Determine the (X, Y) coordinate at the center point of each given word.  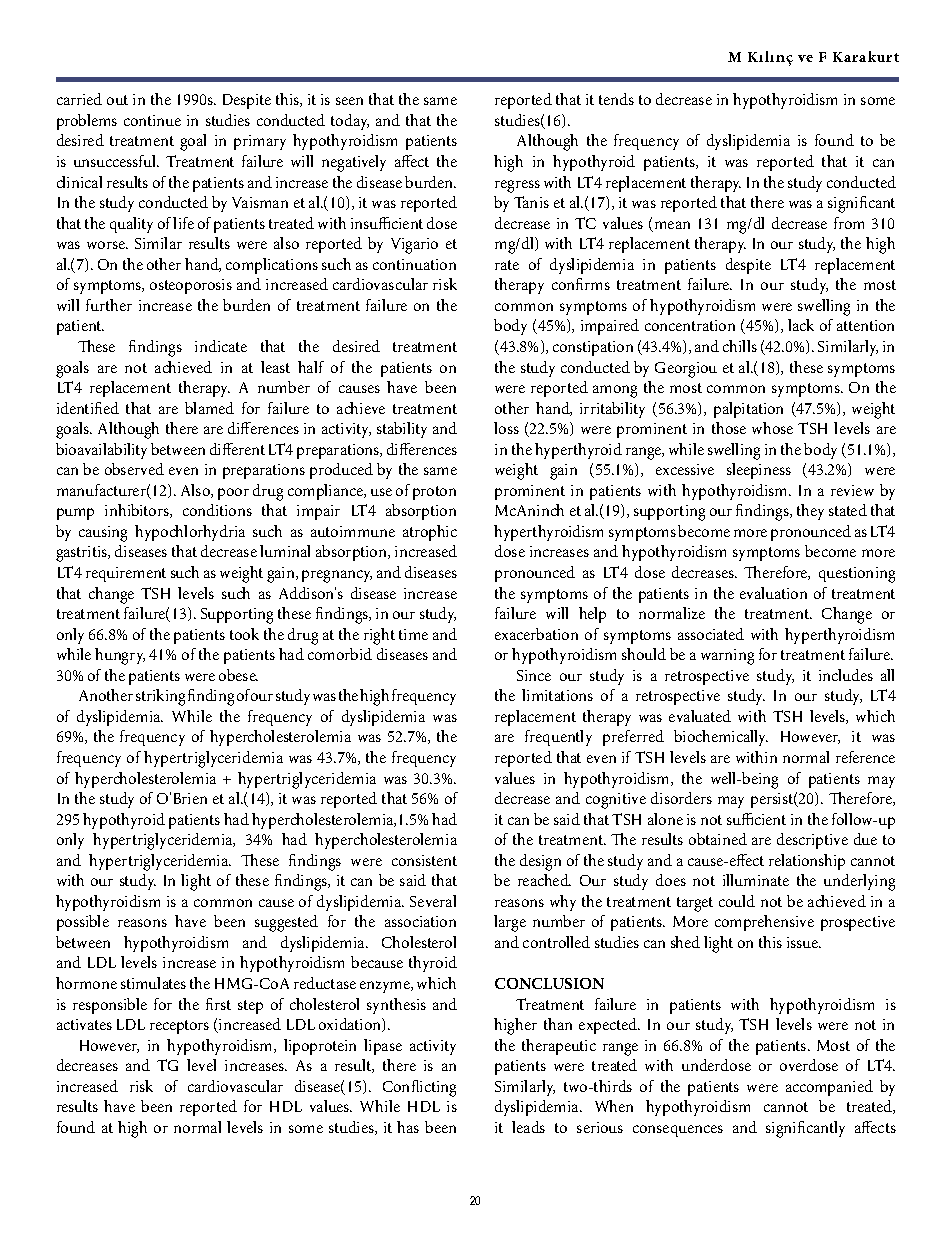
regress (517, 186)
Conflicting (419, 1088)
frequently (558, 738)
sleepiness (759, 471)
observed (134, 469)
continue (152, 120)
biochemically (721, 738)
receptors (179, 1027)
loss (506, 428)
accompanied (829, 1088)
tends (616, 99)
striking (160, 697)
